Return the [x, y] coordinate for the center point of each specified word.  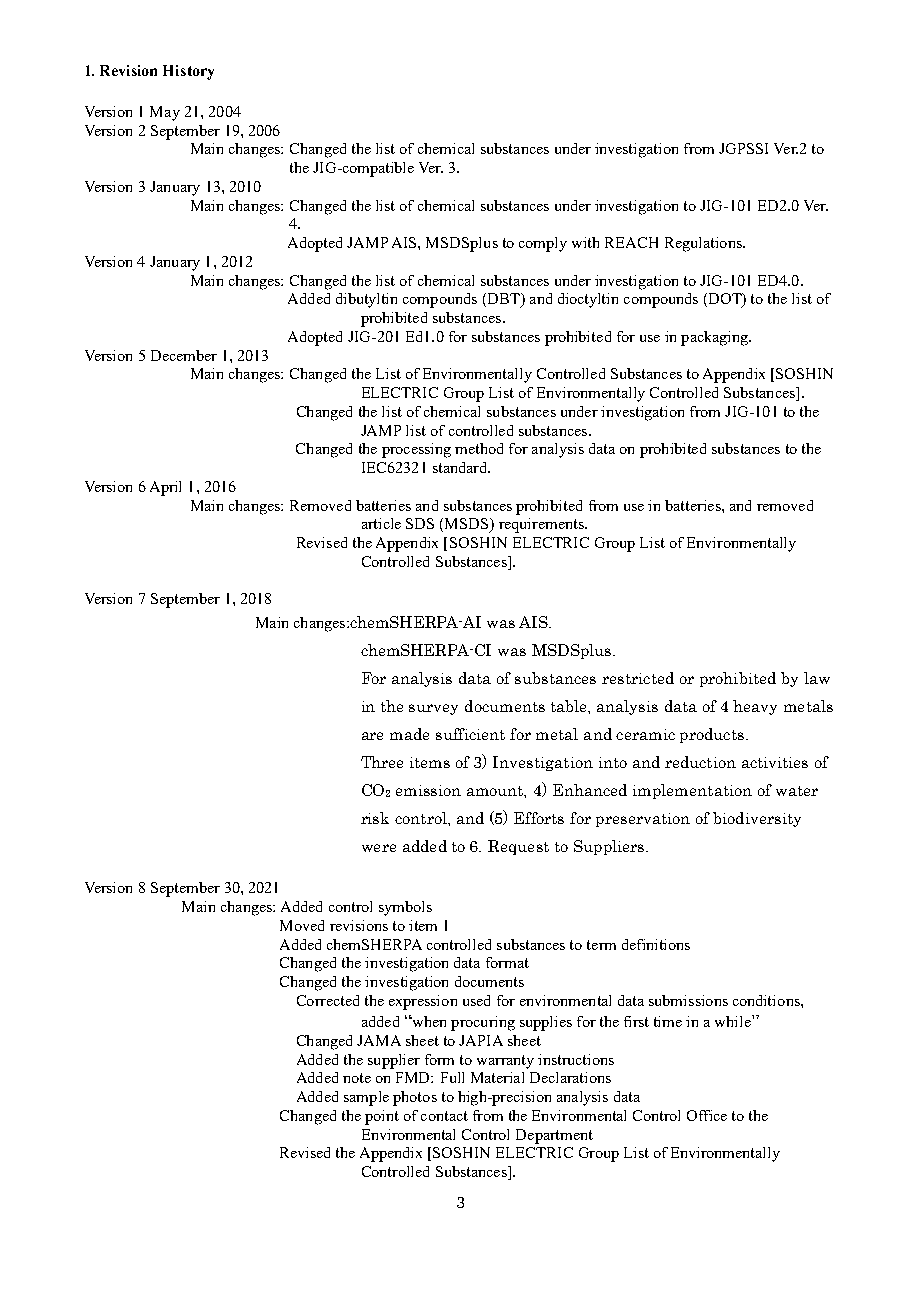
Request [518, 847]
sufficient [470, 734]
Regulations [704, 244]
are [372, 736]
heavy [755, 707]
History [188, 72]
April [165, 488]
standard [461, 467]
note [357, 1078]
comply [543, 244]
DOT [725, 300]
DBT [503, 300]
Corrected [328, 1000]
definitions [656, 944]
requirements [542, 525]
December [184, 355]
